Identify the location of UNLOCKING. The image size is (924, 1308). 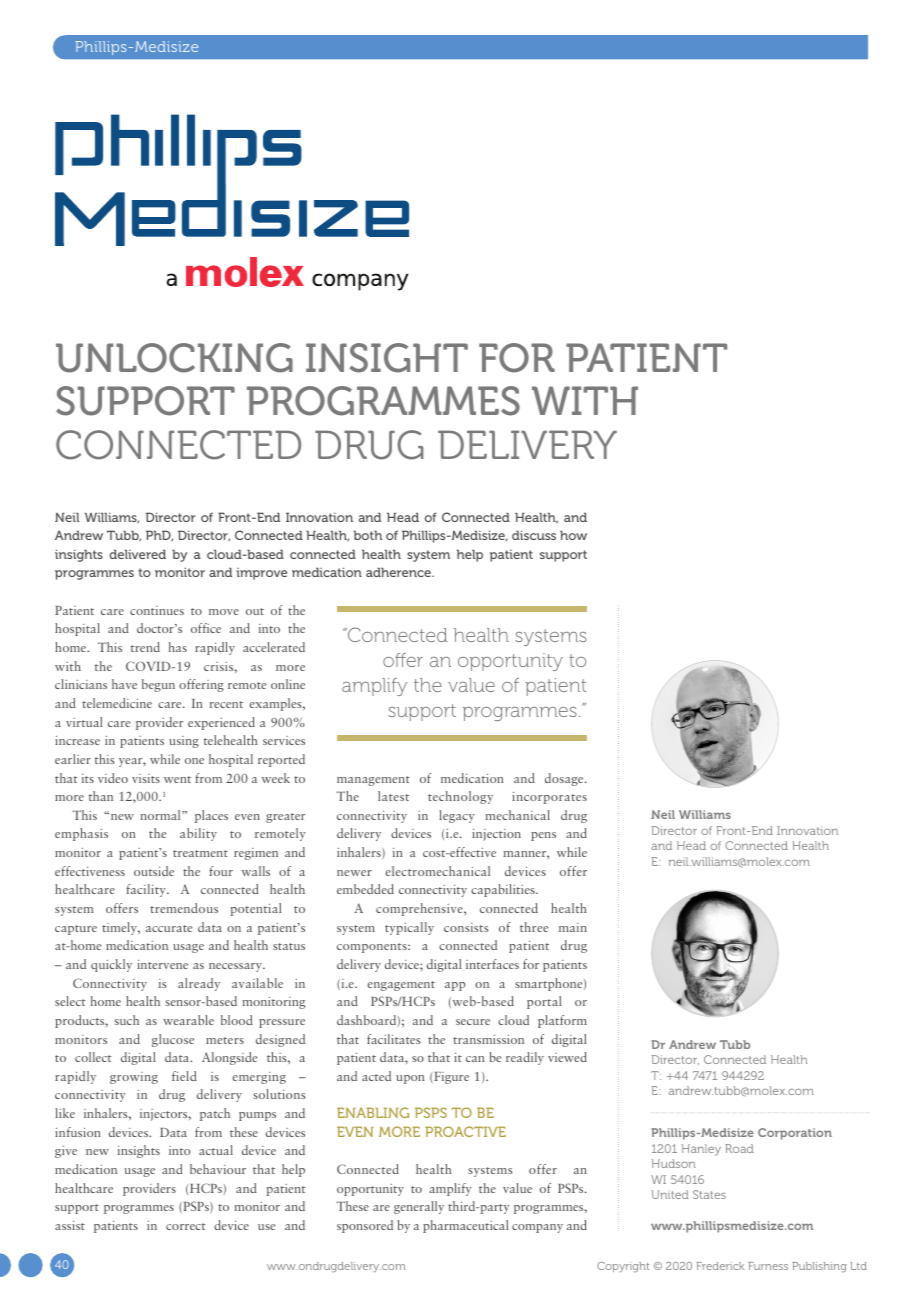
(174, 358).
